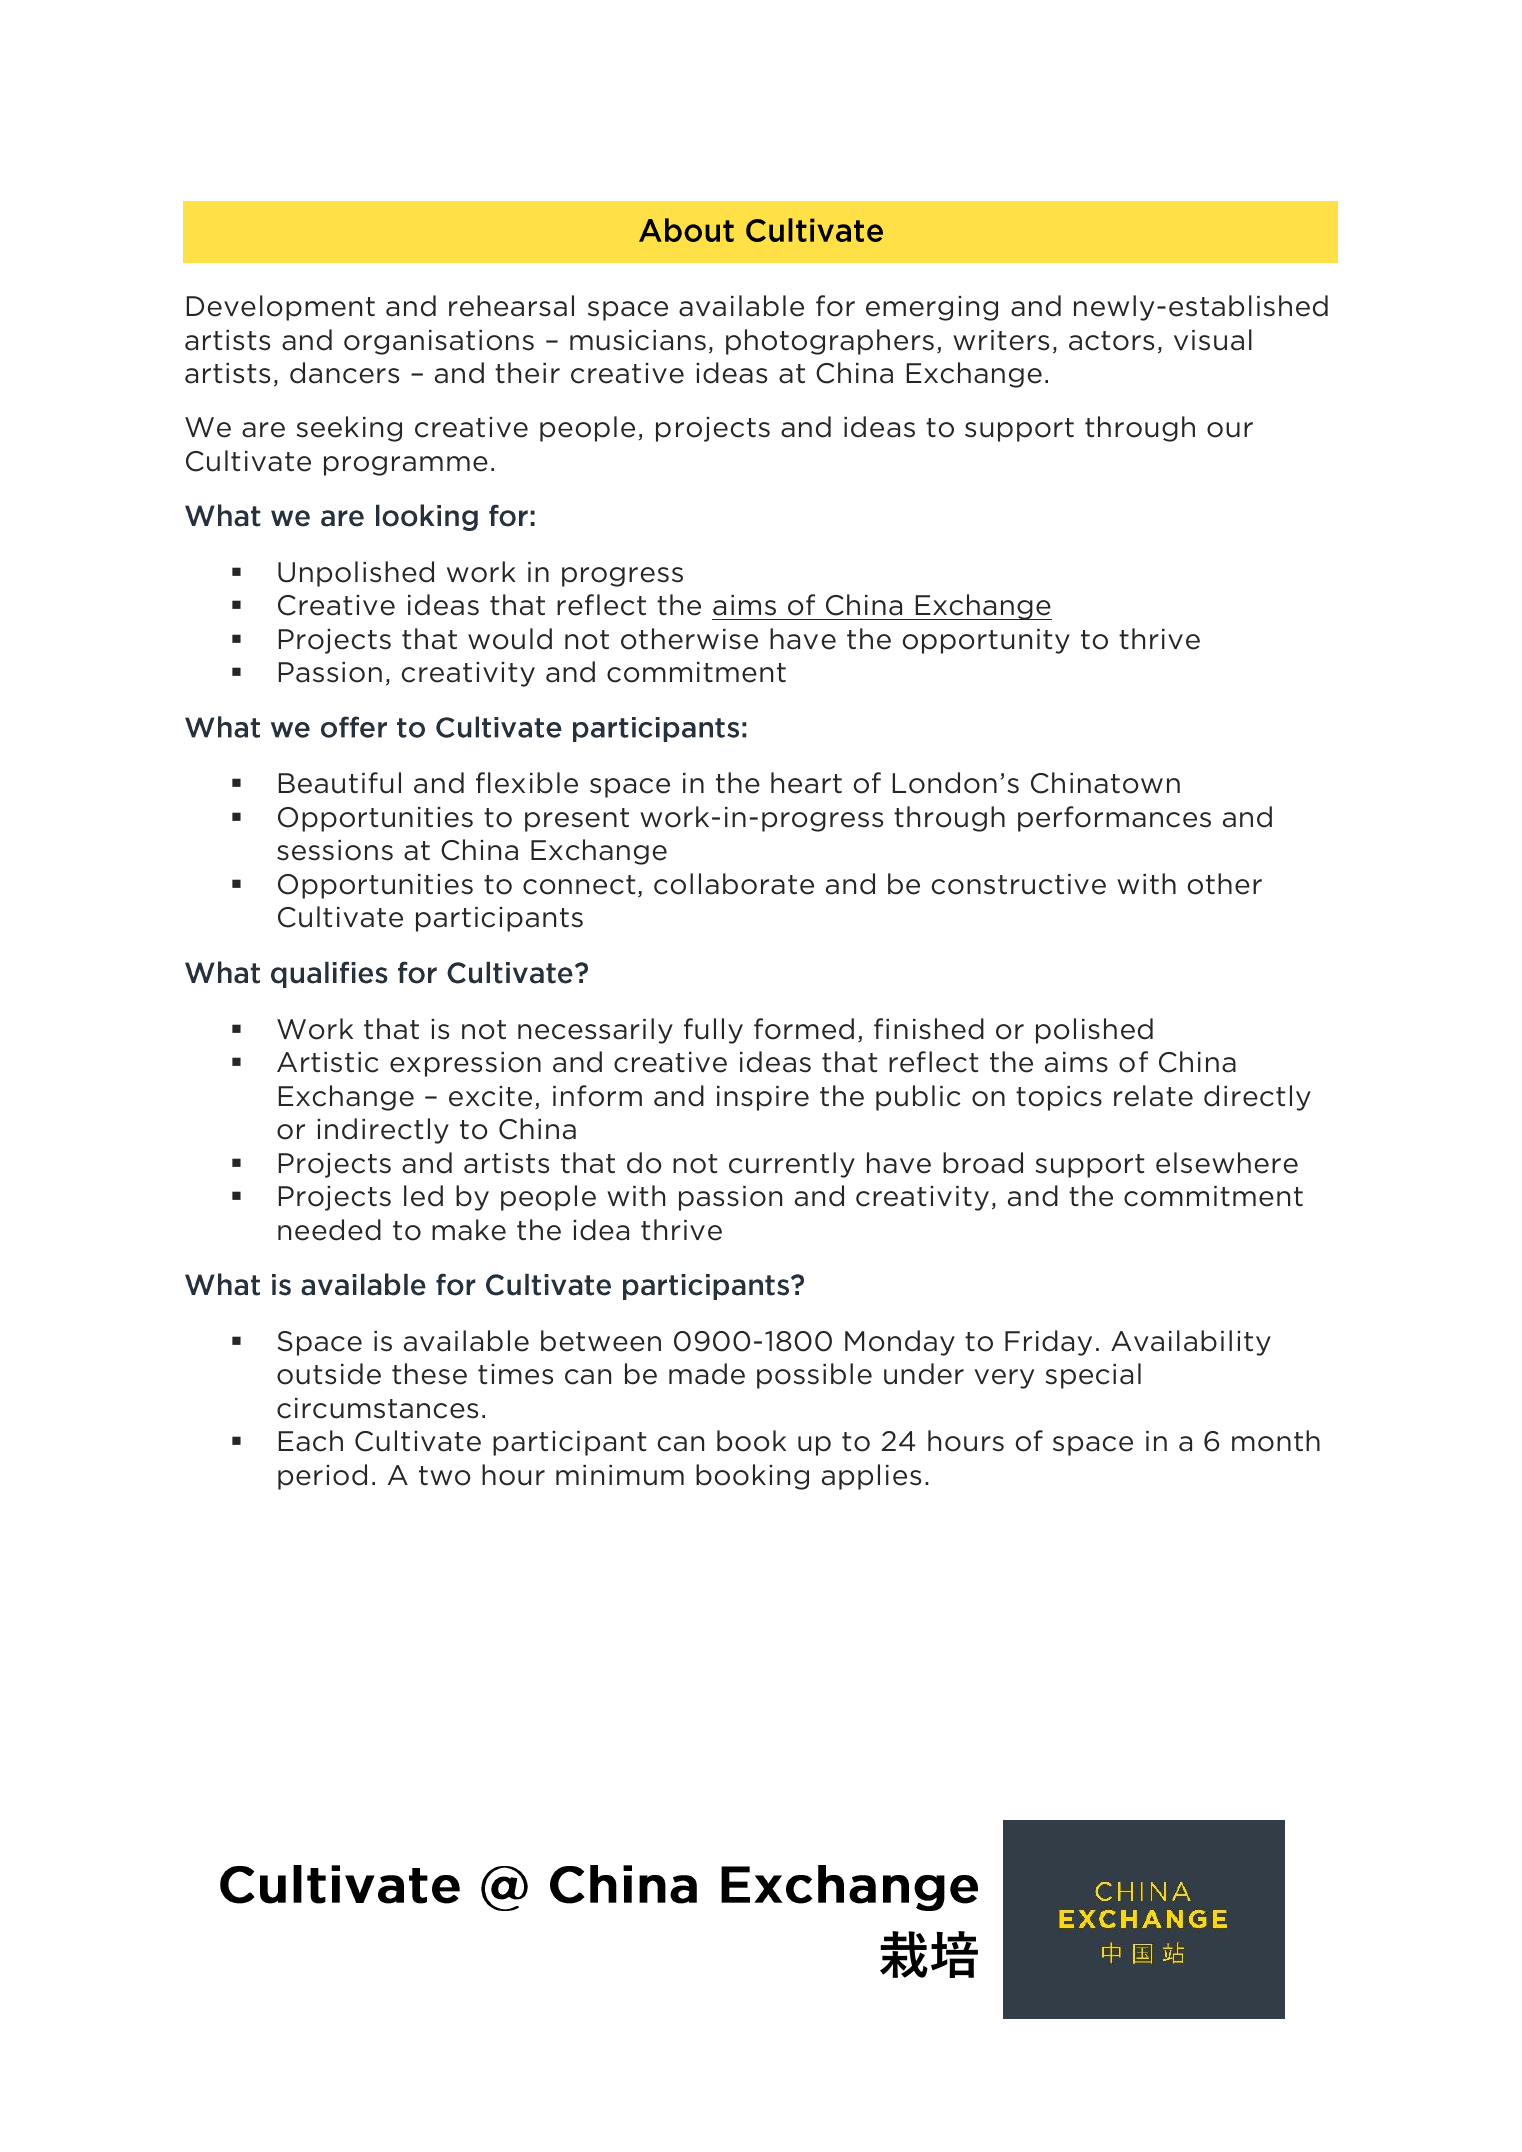 This page has height=2152, width=1522. I want to click on collaborate, so click(734, 884).
